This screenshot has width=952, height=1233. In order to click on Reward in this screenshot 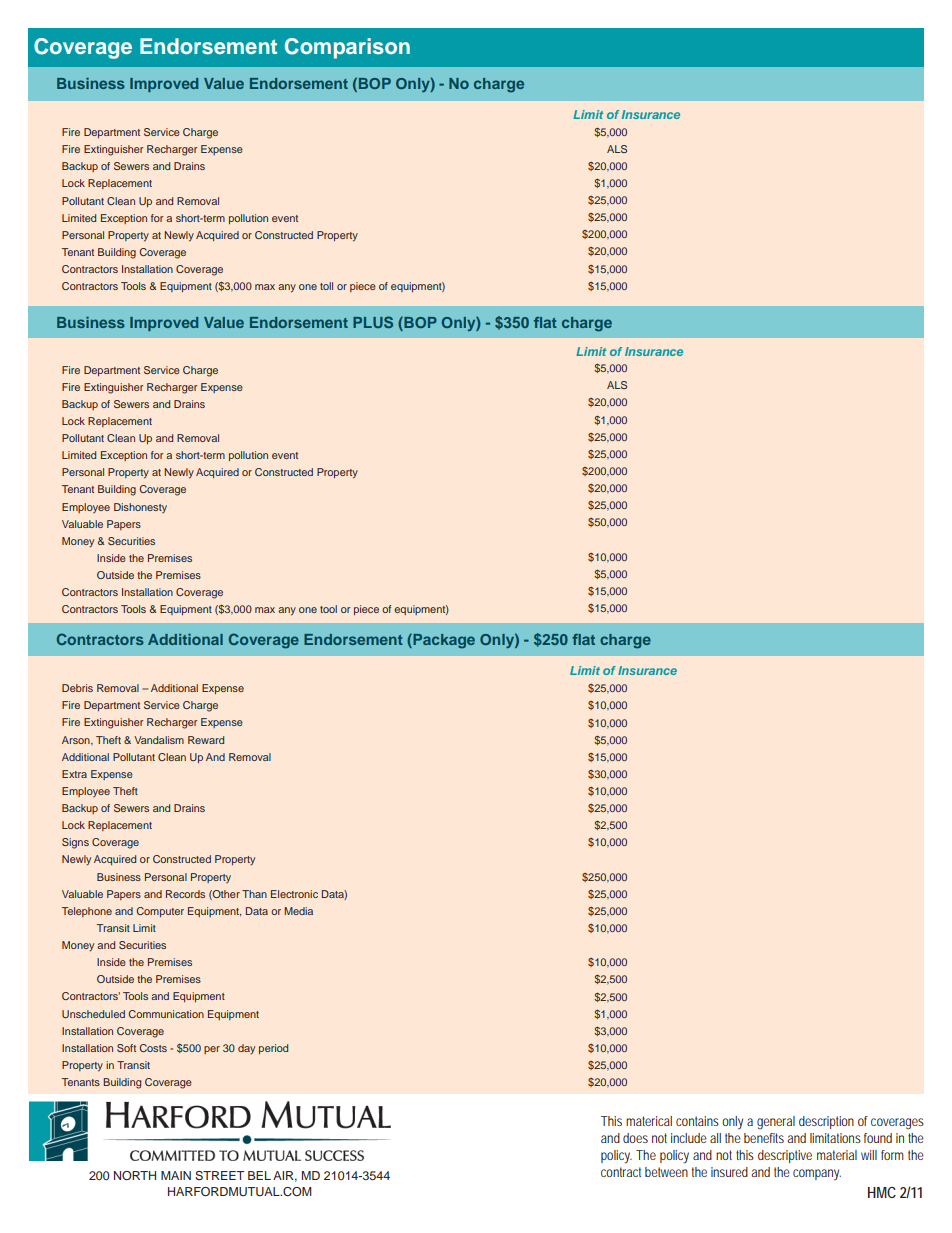, I will do `click(206, 740)`.
